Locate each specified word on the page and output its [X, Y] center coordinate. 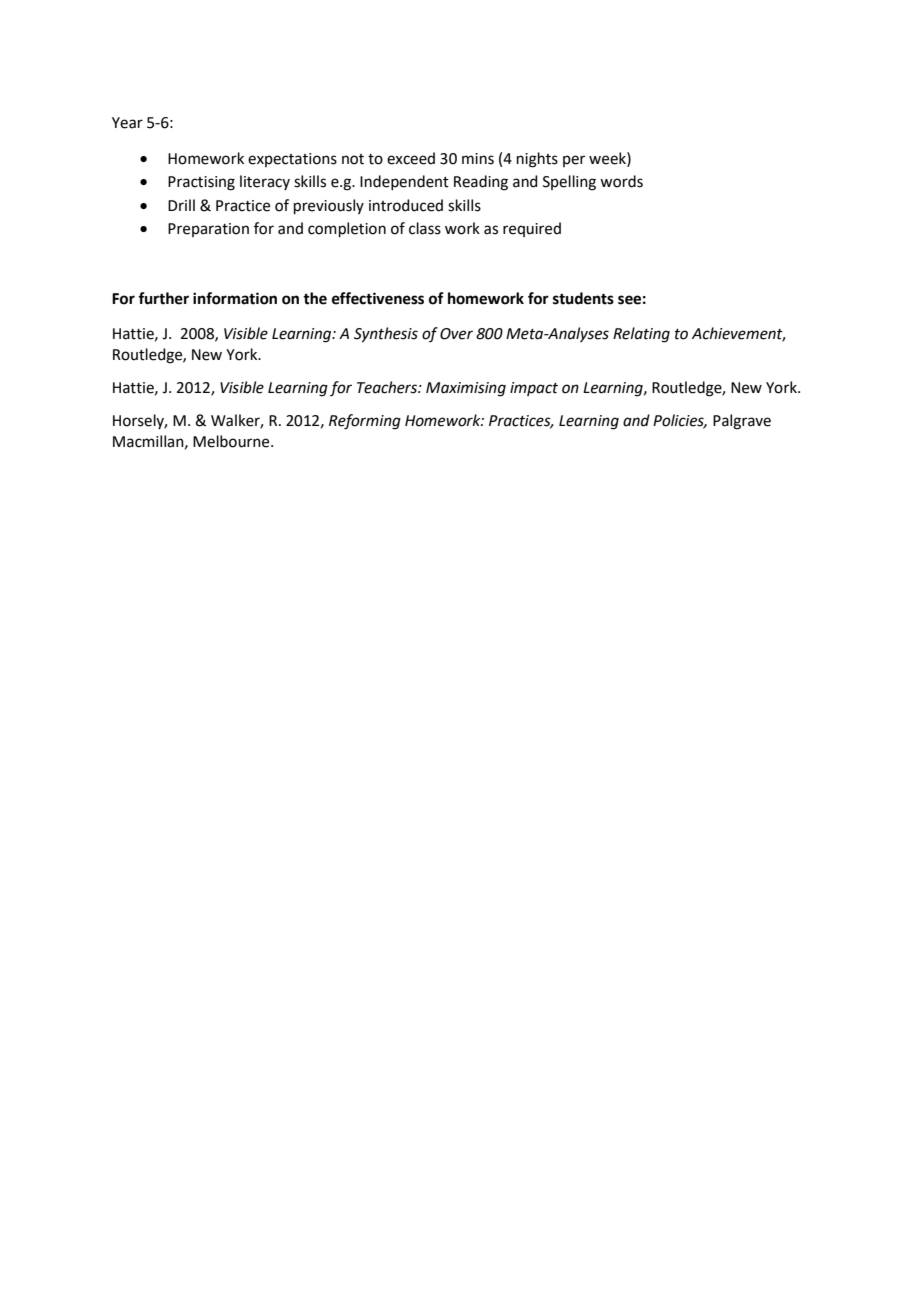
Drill [181, 205]
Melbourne [232, 441]
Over [456, 334]
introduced [406, 205]
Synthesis [386, 335]
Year [127, 123]
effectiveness [378, 298]
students [583, 298]
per [574, 161]
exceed [411, 158]
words [621, 181]
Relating [641, 335]
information [235, 298]
